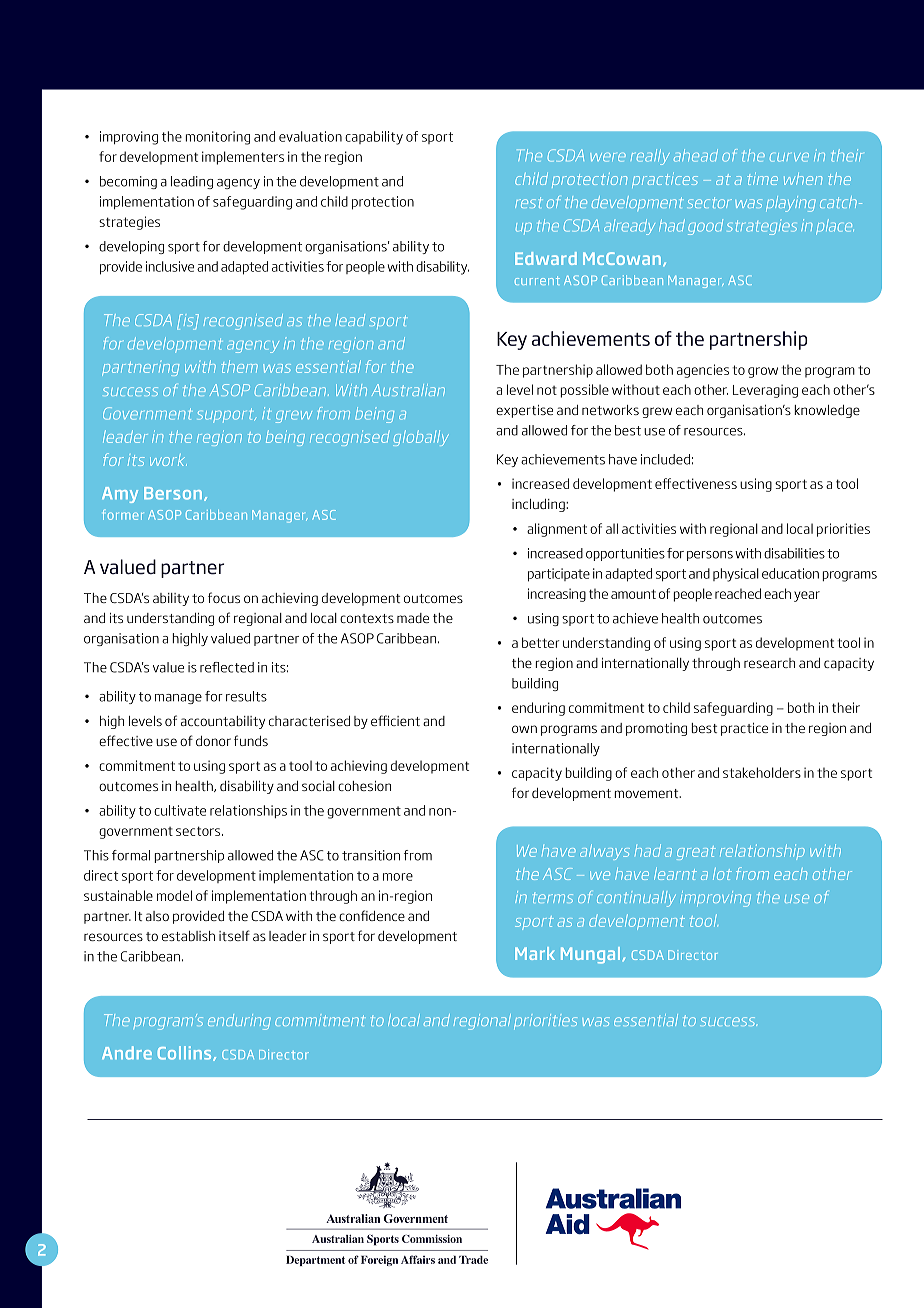 This document has width=924, height=1308. I want to click on evaluation, so click(310, 136).
